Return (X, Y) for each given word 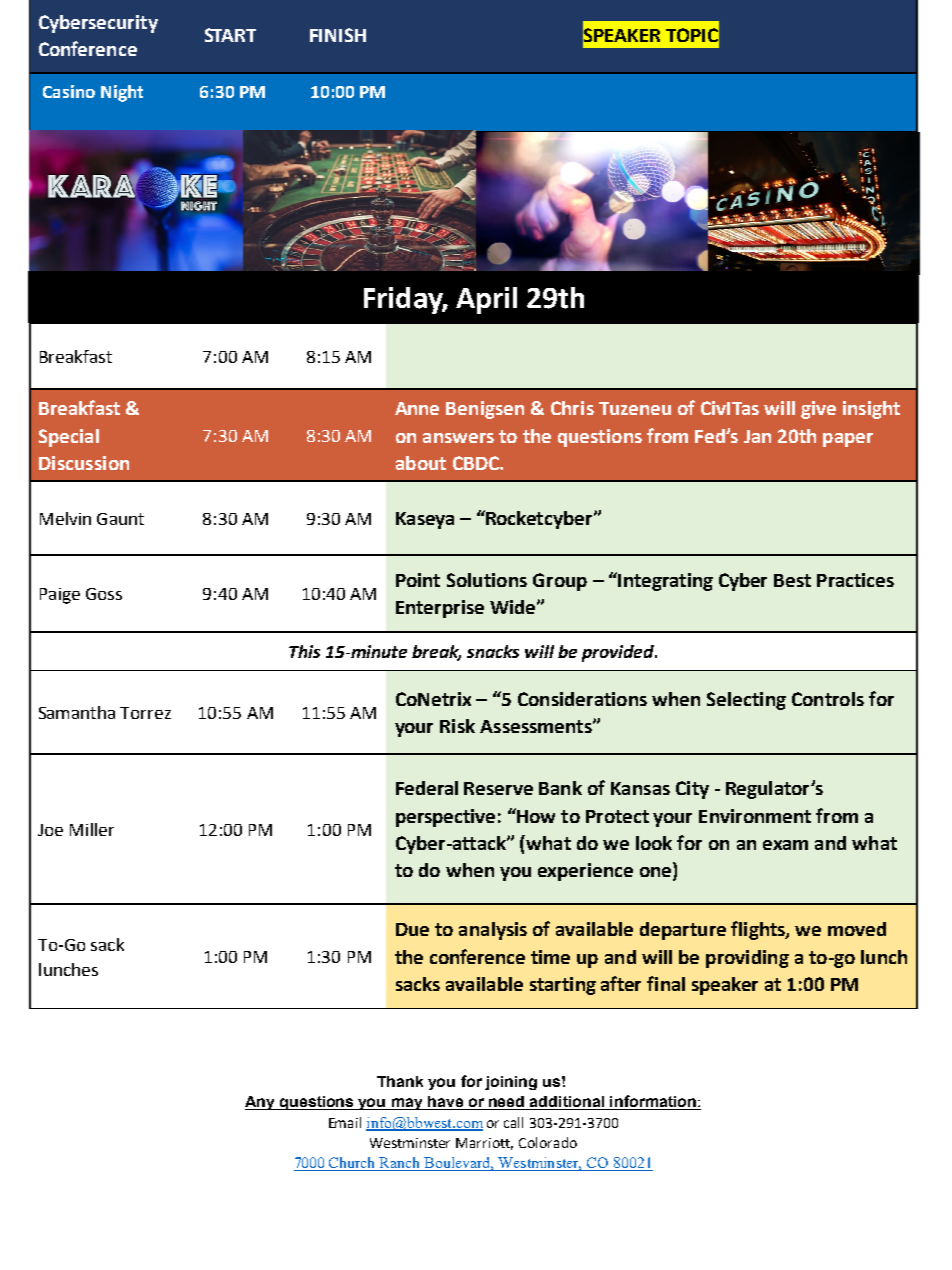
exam (785, 845)
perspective (445, 818)
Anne (417, 408)
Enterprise (440, 609)
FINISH (338, 35)
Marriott (484, 1144)
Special (69, 438)
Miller (92, 829)
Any (261, 1103)
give (818, 410)
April (486, 300)
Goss (104, 594)
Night (122, 93)
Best (792, 580)
